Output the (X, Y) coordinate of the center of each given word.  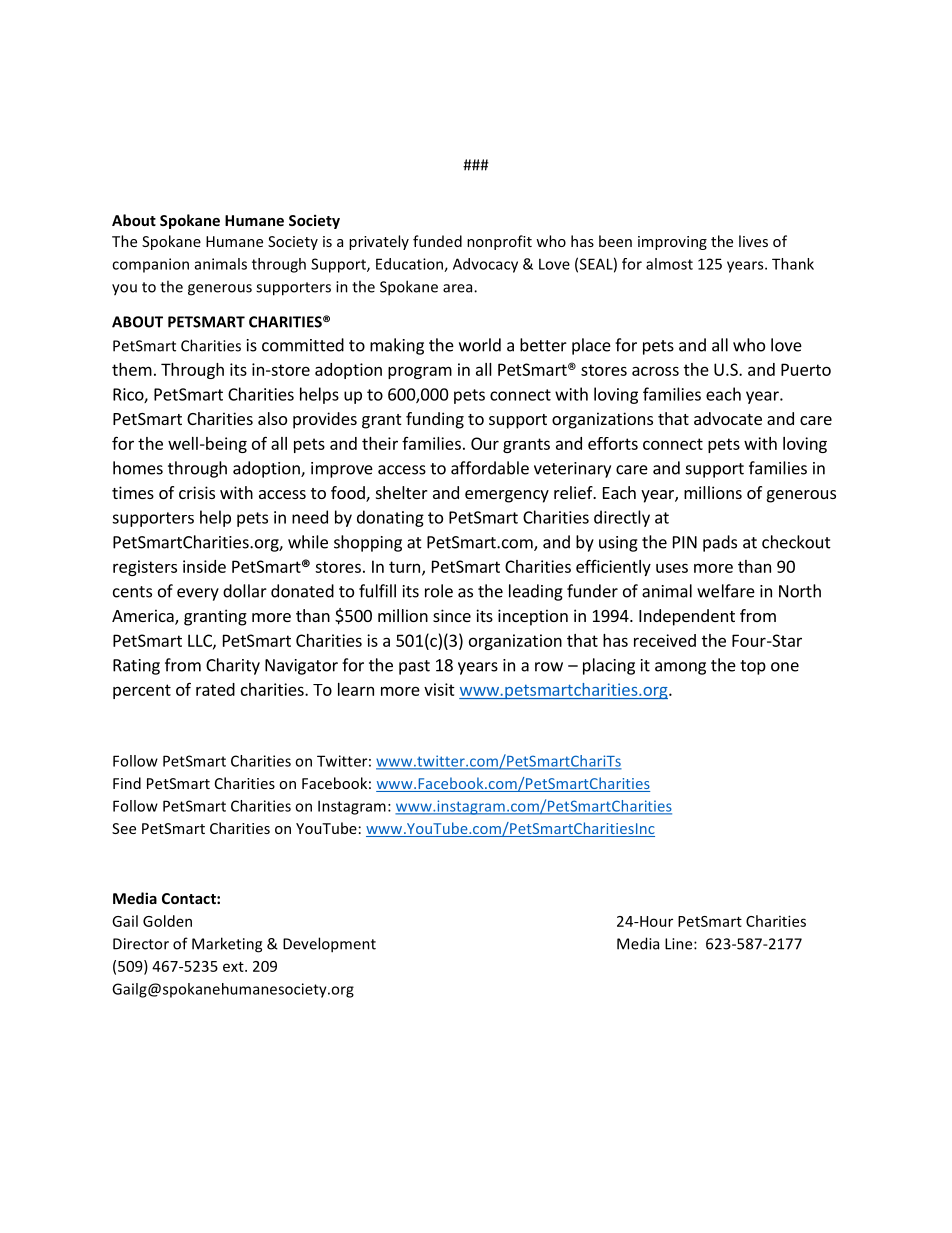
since (452, 615)
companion (150, 265)
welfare (726, 591)
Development (329, 945)
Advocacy (485, 265)
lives (753, 241)
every (198, 594)
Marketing (227, 945)
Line (680, 944)
